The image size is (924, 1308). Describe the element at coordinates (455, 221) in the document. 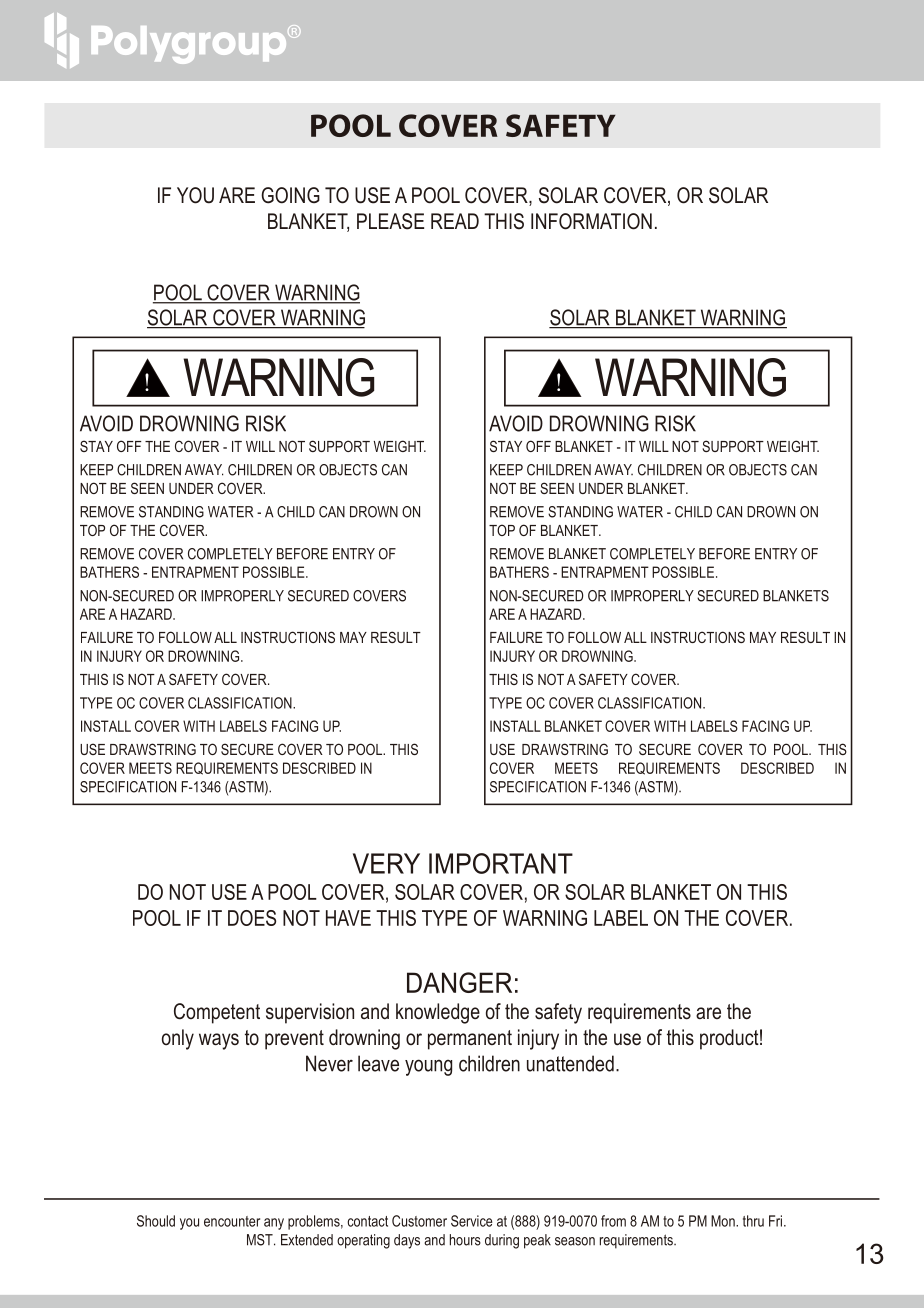

I see `READ` at that location.
